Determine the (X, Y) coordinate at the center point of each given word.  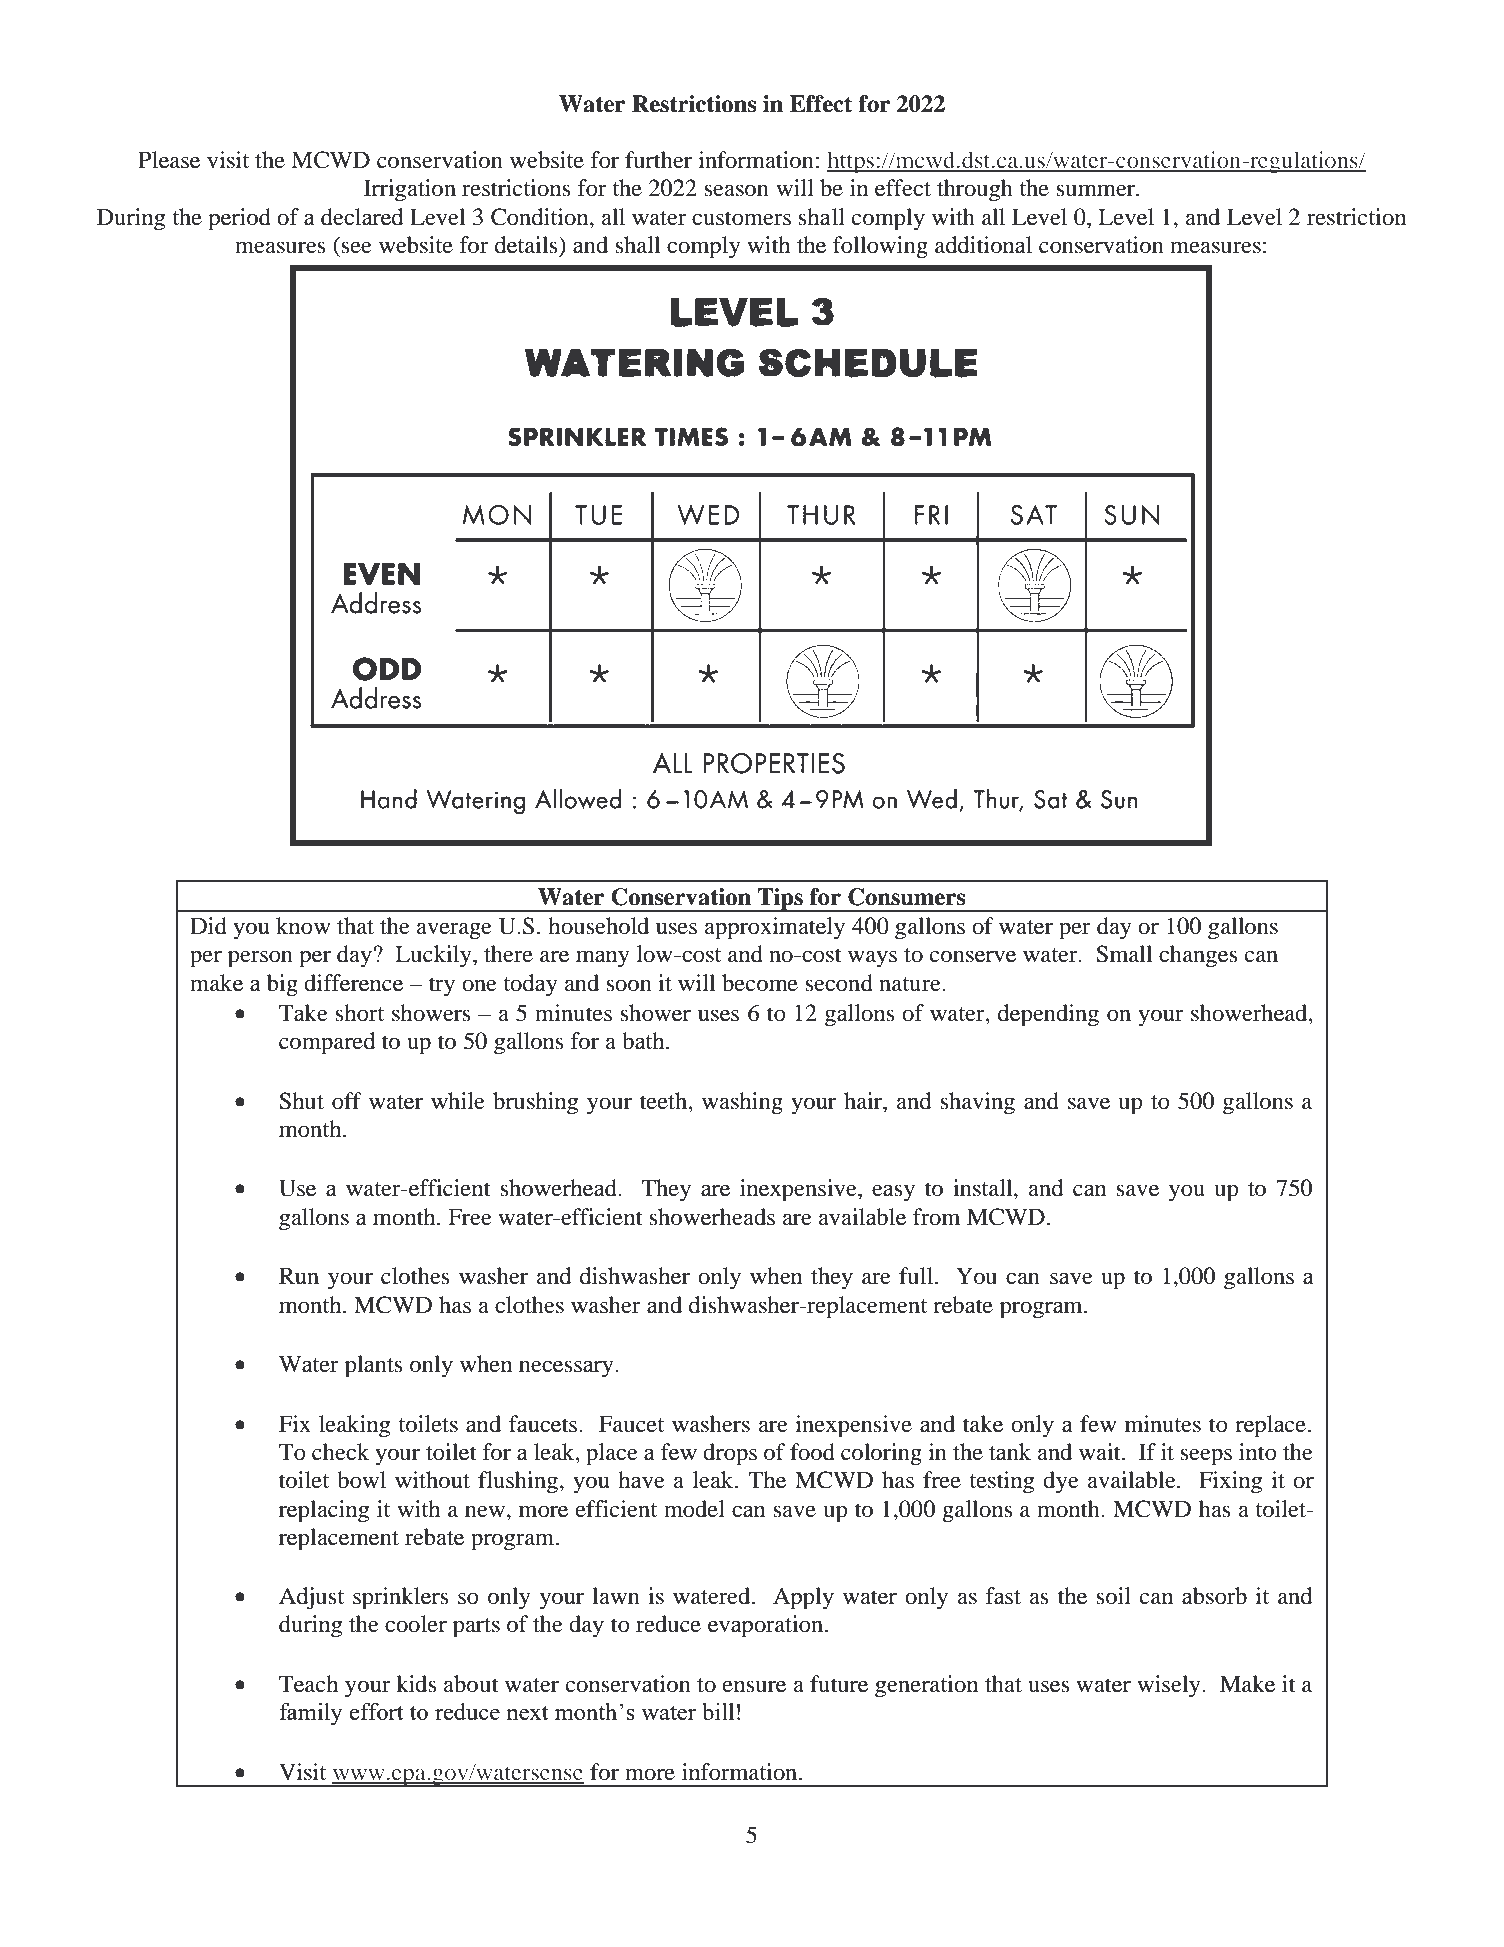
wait (1101, 1452)
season (736, 190)
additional (983, 245)
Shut (301, 1101)
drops (730, 1454)
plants (374, 1366)
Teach (308, 1684)
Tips (780, 900)
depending (1048, 1015)
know (303, 926)
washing (742, 1103)
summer (1096, 190)
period (239, 219)
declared (362, 217)
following (880, 247)
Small (1124, 954)
